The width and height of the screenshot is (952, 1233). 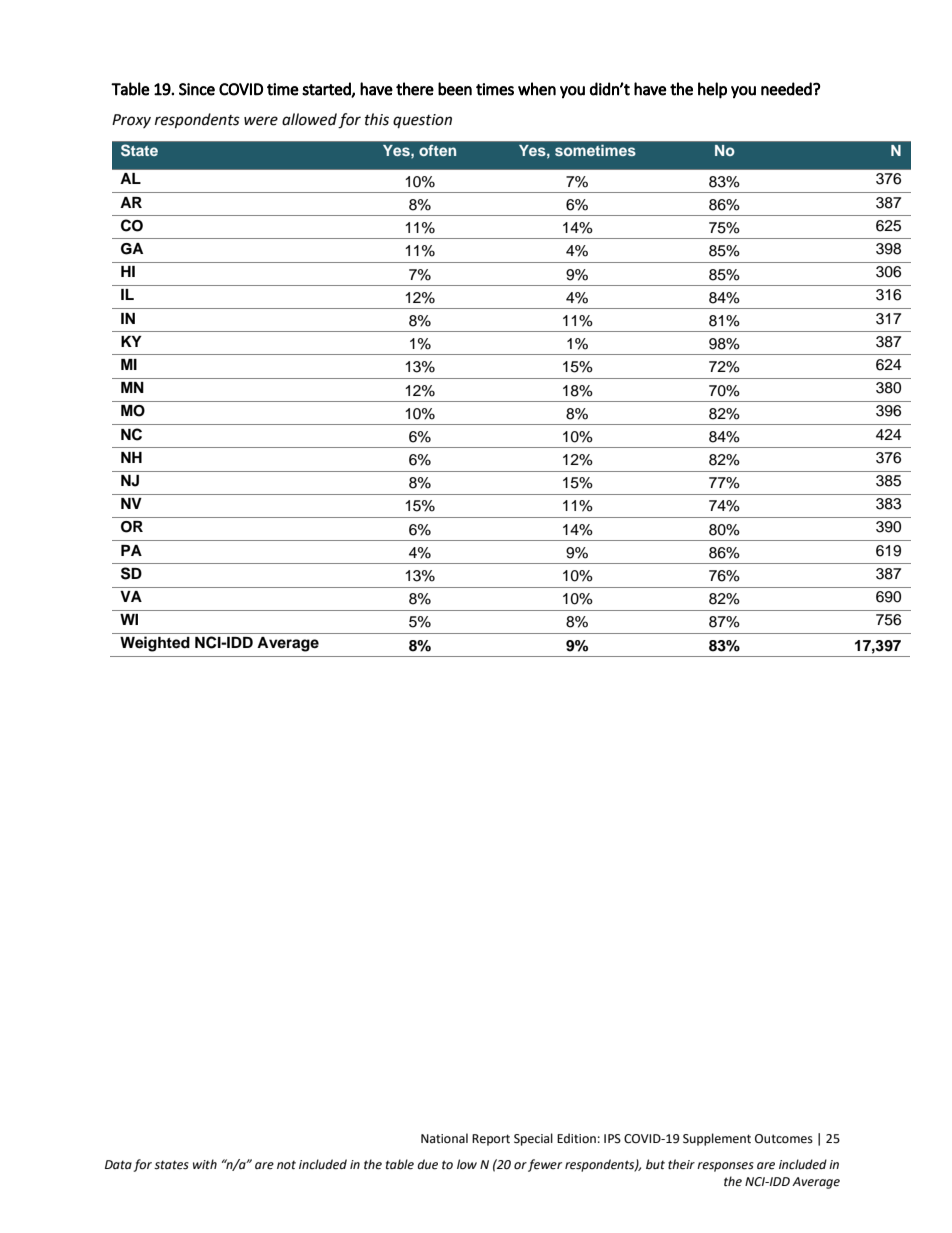 What do you see at coordinates (422, 121) in the screenshot?
I see `question` at bounding box center [422, 121].
